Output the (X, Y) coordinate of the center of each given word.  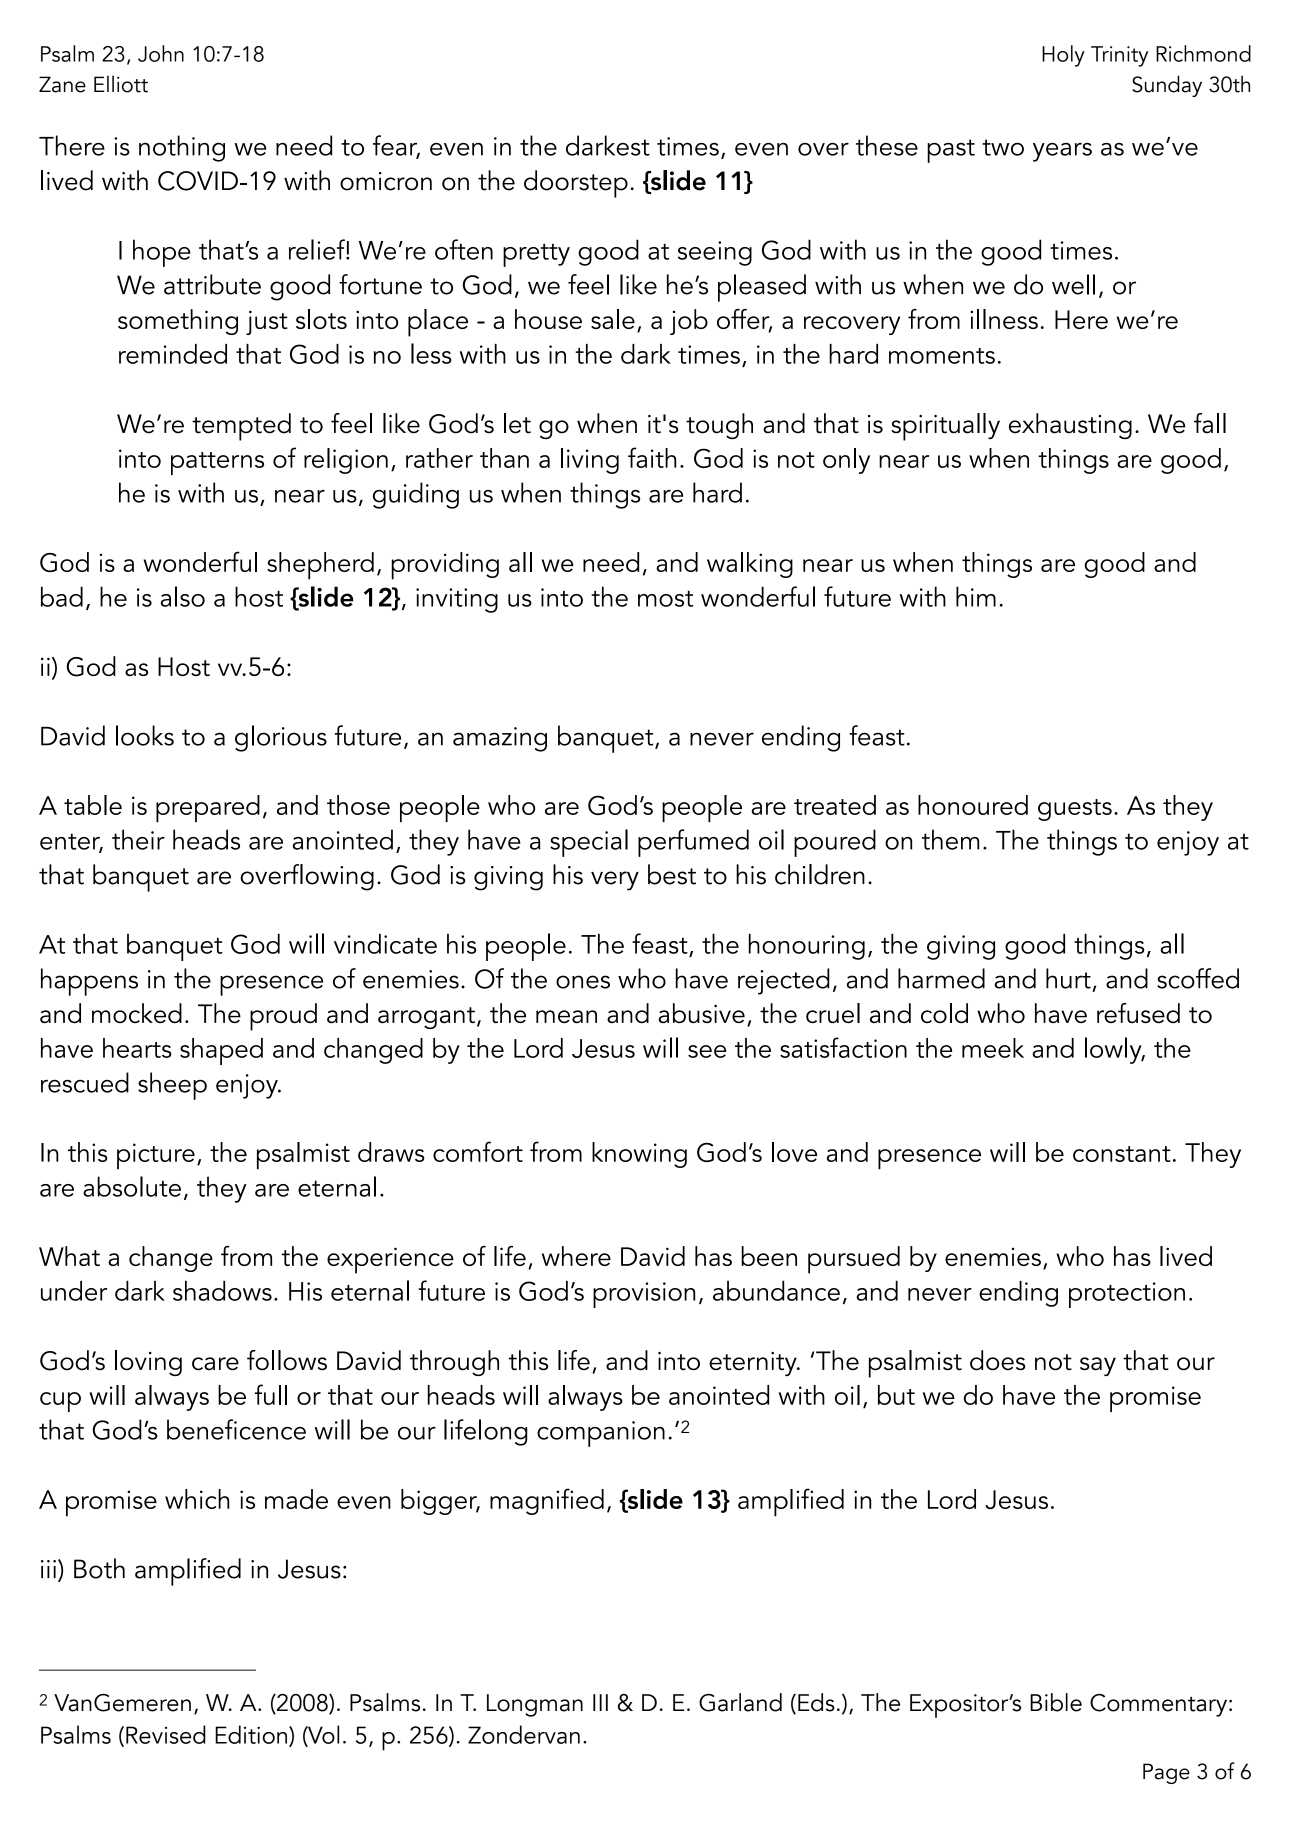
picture (156, 1156)
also (183, 596)
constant (1122, 1154)
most (665, 599)
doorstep (576, 184)
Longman (535, 1705)
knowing (639, 1155)
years (1062, 152)
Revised (166, 1734)
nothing (182, 148)
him (976, 596)
